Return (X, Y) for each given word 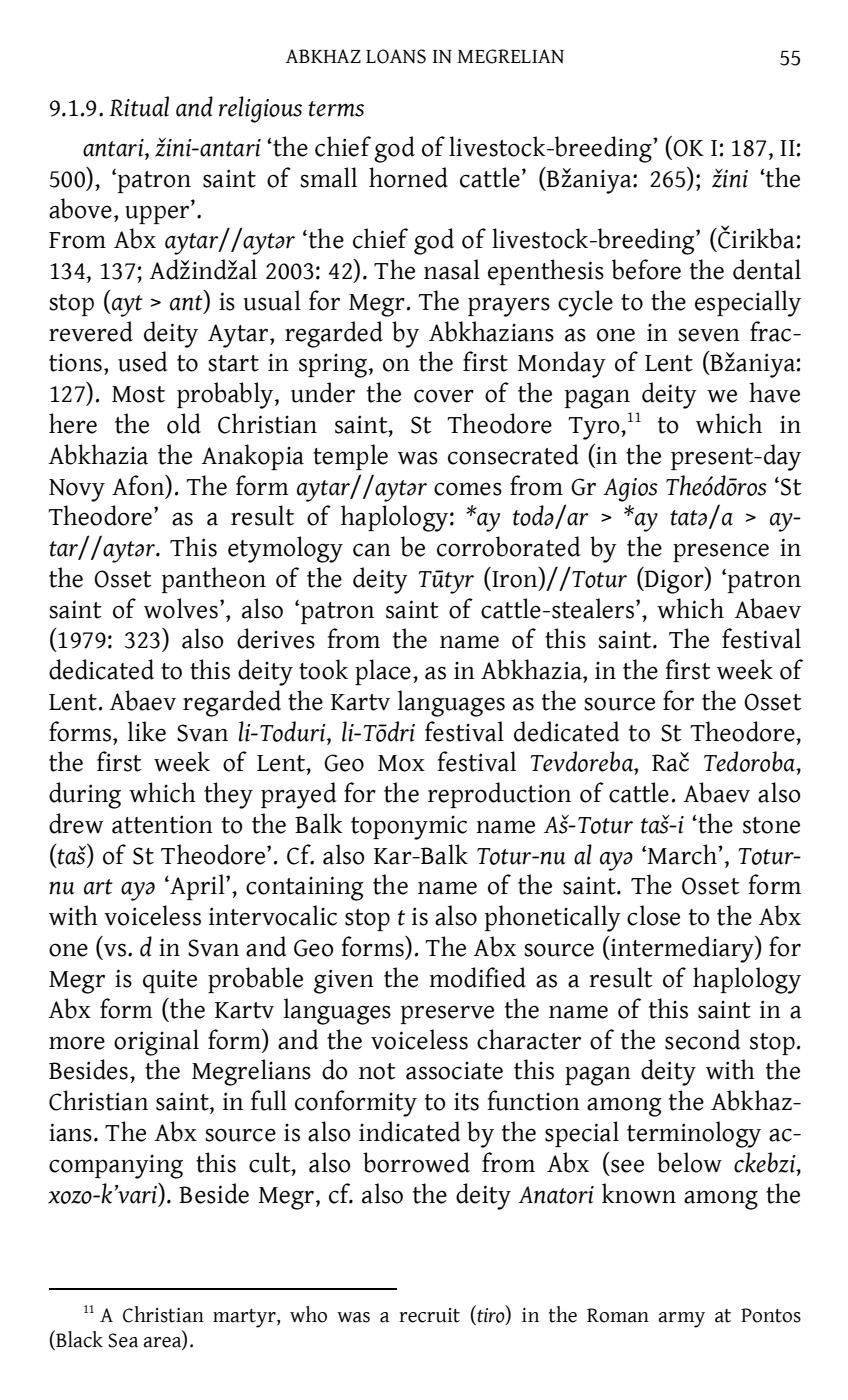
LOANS (396, 56)
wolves (181, 608)
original (156, 1042)
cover (444, 396)
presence (721, 552)
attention (162, 825)
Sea (123, 1340)
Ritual (139, 106)
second (702, 1039)
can (372, 550)
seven (709, 335)
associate (454, 1070)
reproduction (499, 795)
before (646, 269)
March (682, 854)
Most (138, 394)
